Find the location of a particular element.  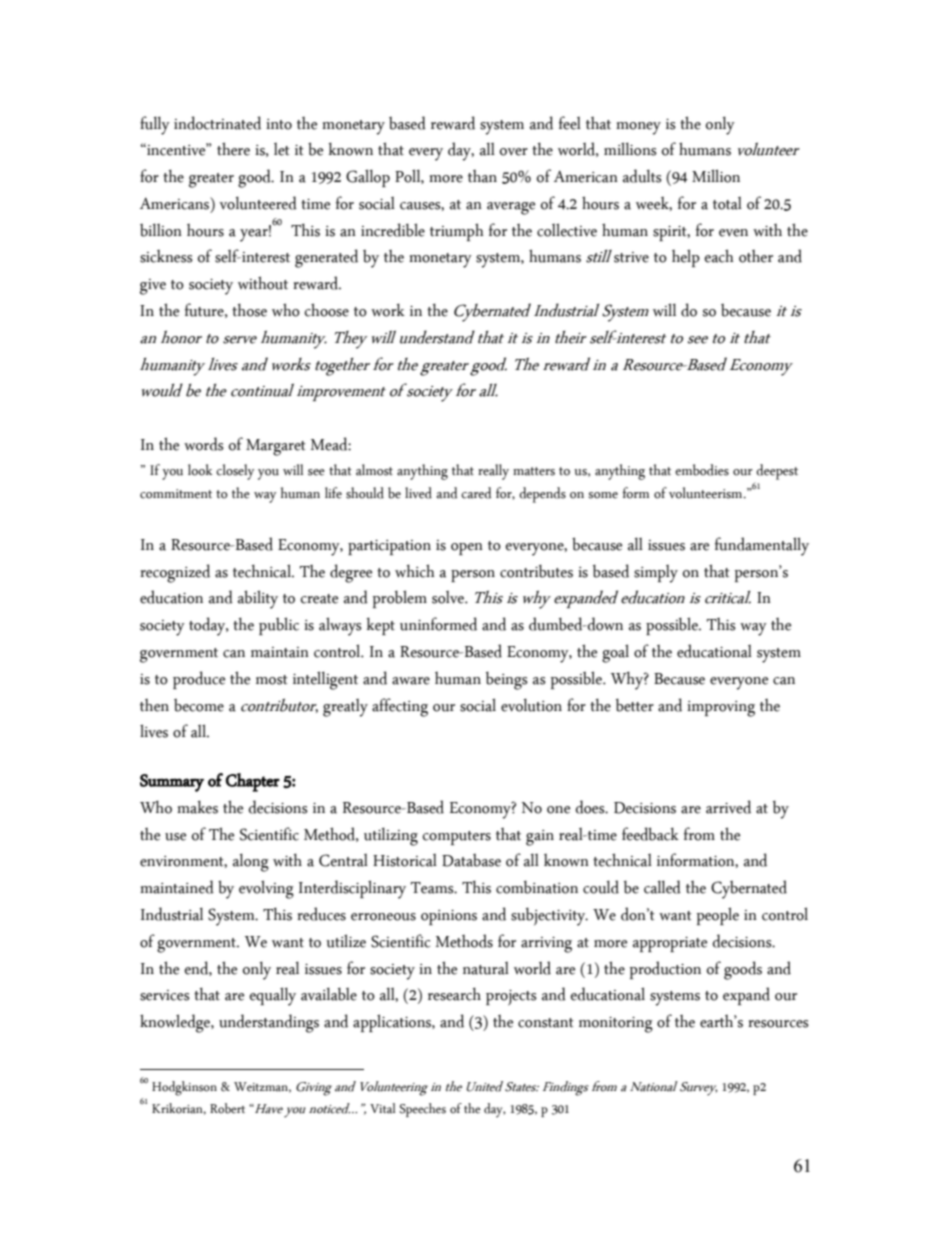

Robert is located at coordinates (227, 1108).
